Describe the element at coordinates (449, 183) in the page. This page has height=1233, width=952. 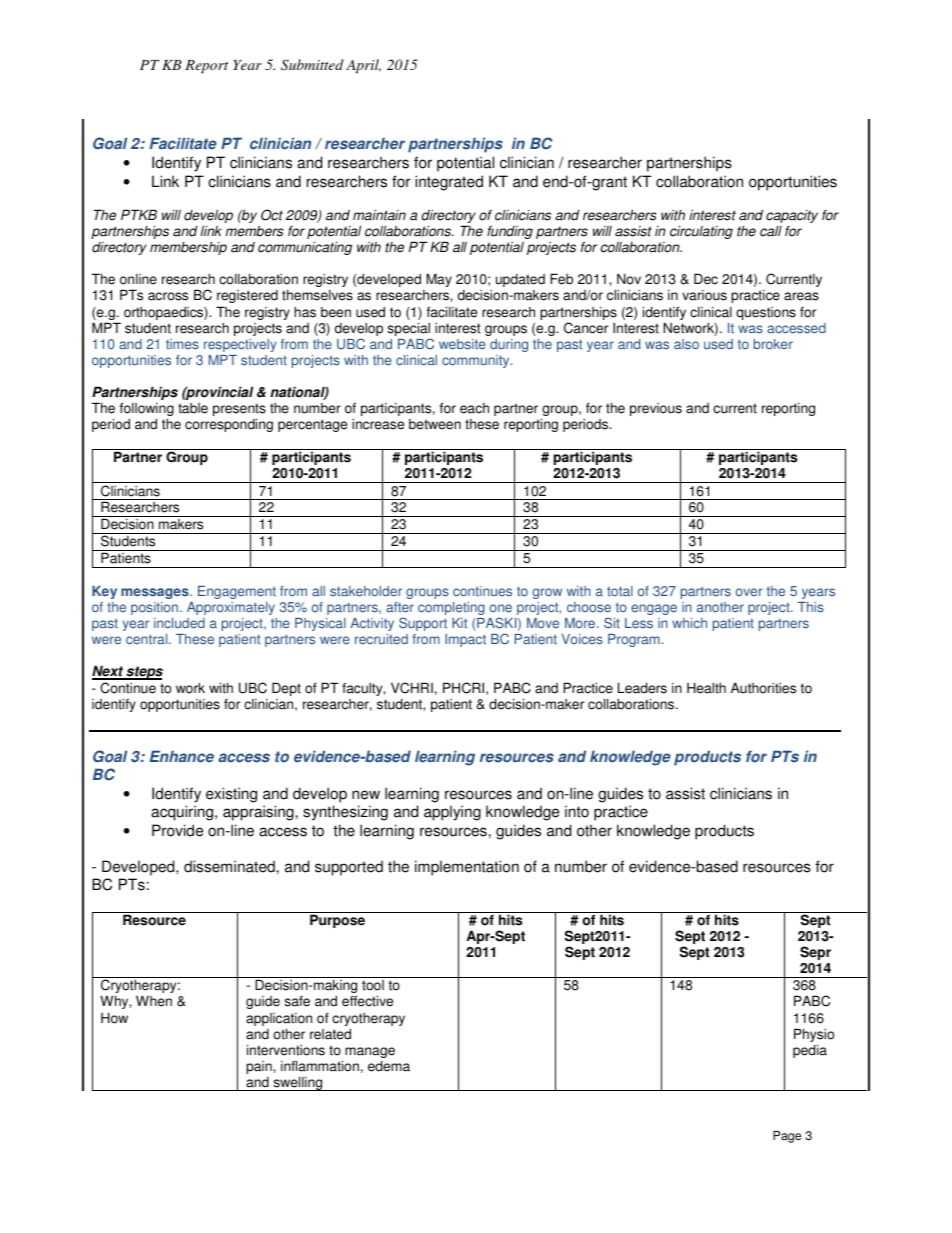
I see `integrated` at that location.
